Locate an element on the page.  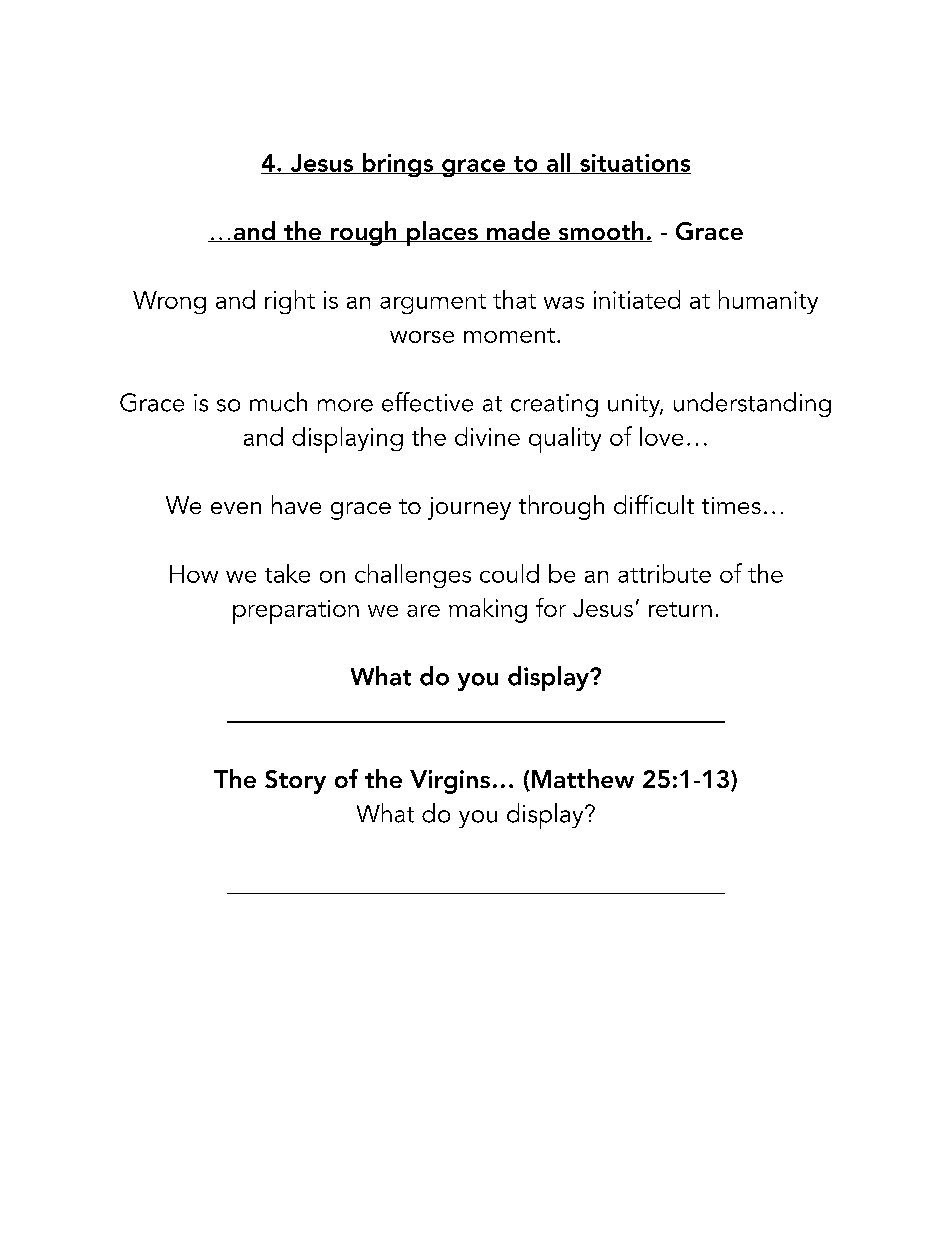
times is located at coordinates (731, 505).
